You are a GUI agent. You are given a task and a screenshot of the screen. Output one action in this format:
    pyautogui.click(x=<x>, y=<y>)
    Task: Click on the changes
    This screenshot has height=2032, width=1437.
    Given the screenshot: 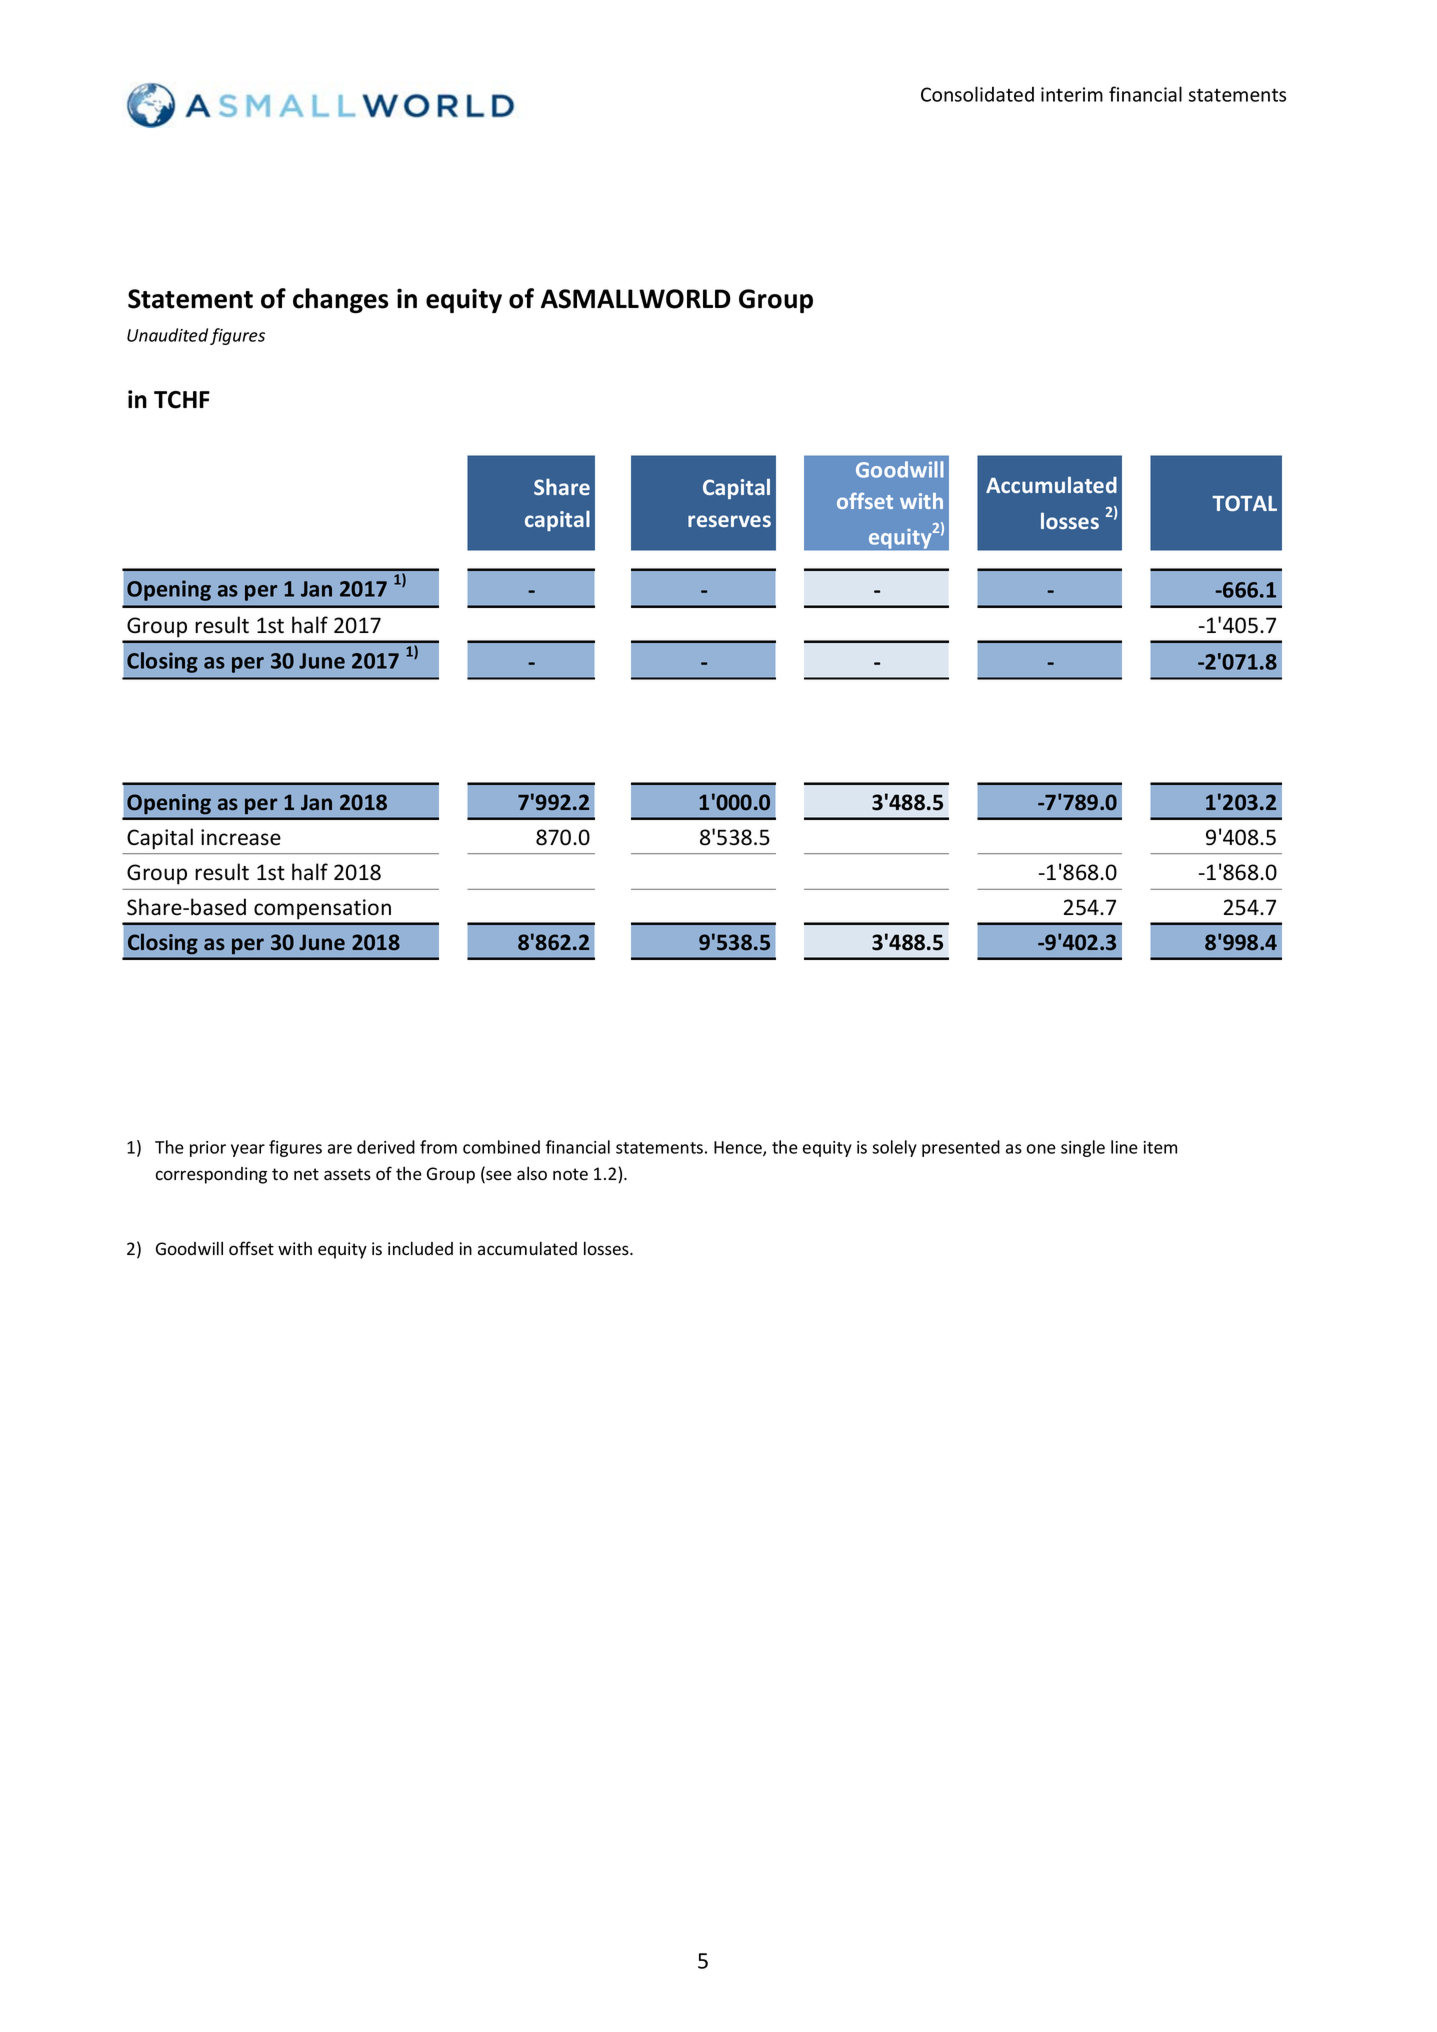 What is the action you would take?
    pyautogui.click(x=340, y=300)
